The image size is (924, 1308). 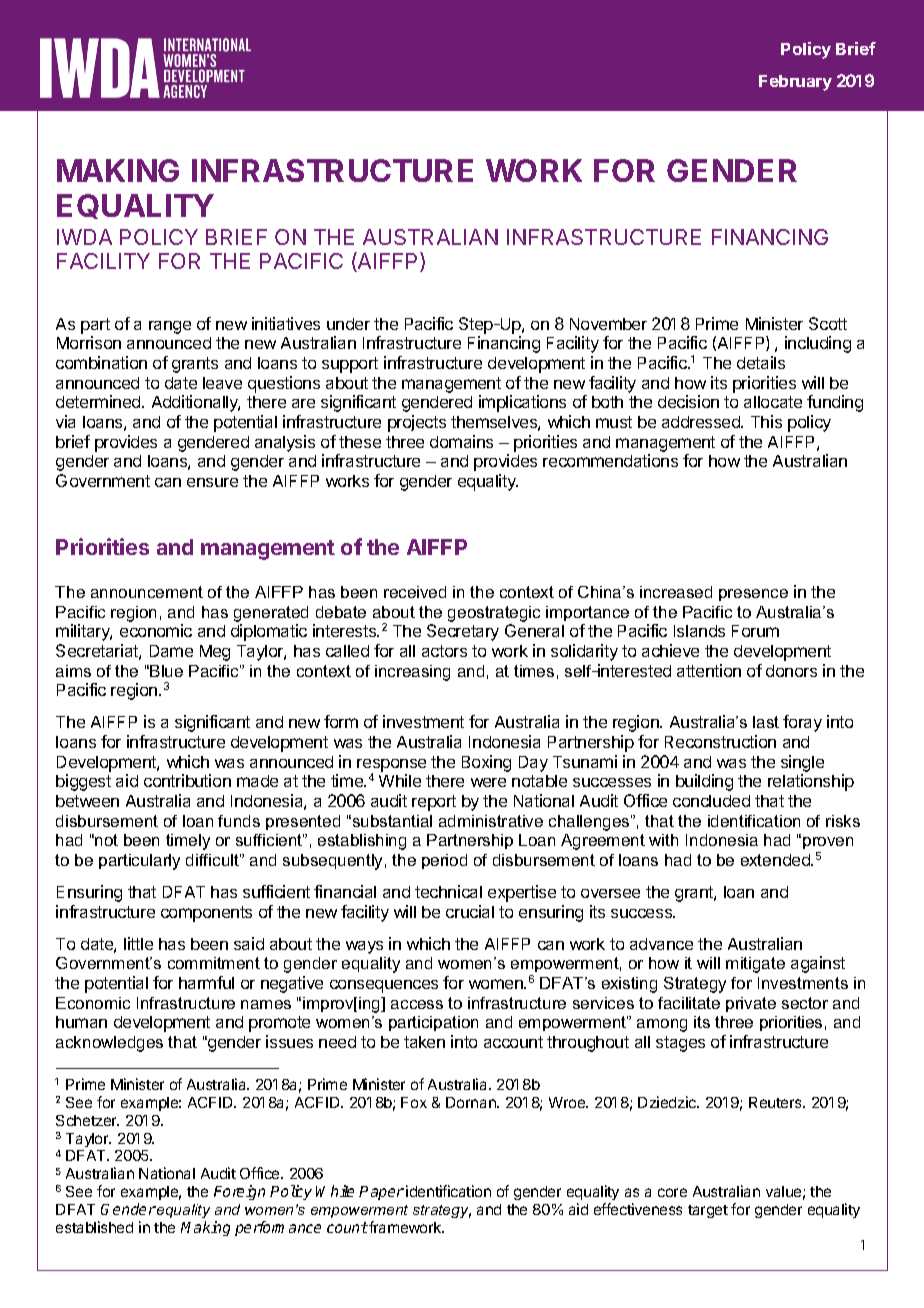 I want to click on under, so click(x=348, y=324).
